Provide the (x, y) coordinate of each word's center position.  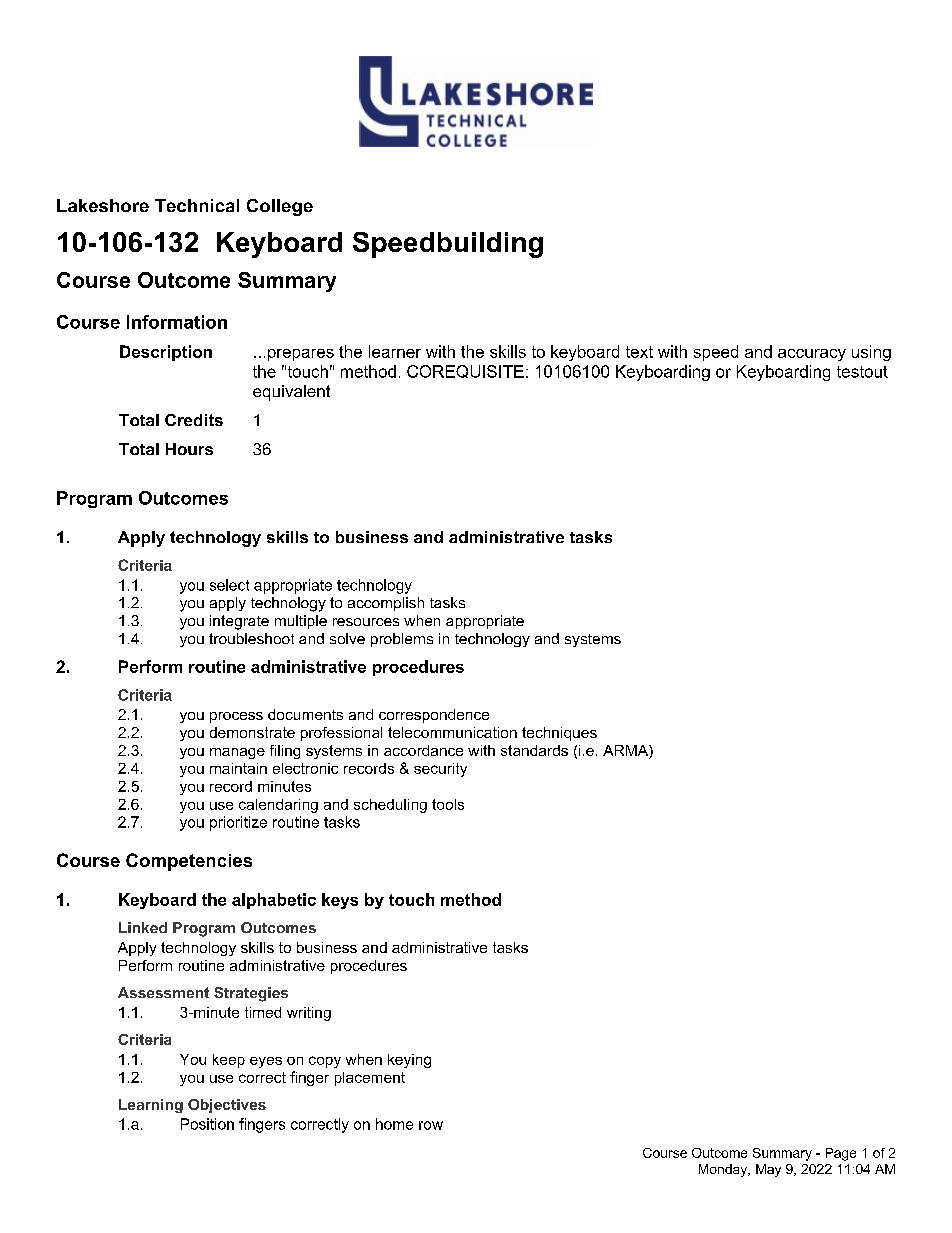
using (871, 353)
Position (207, 1124)
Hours (189, 449)
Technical (197, 205)
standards (534, 750)
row (431, 1125)
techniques (559, 734)
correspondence (434, 716)
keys (340, 901)
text (639, 352)
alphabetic (274, 901)
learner (395, 351)
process (236, 717)
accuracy (812, 355)
